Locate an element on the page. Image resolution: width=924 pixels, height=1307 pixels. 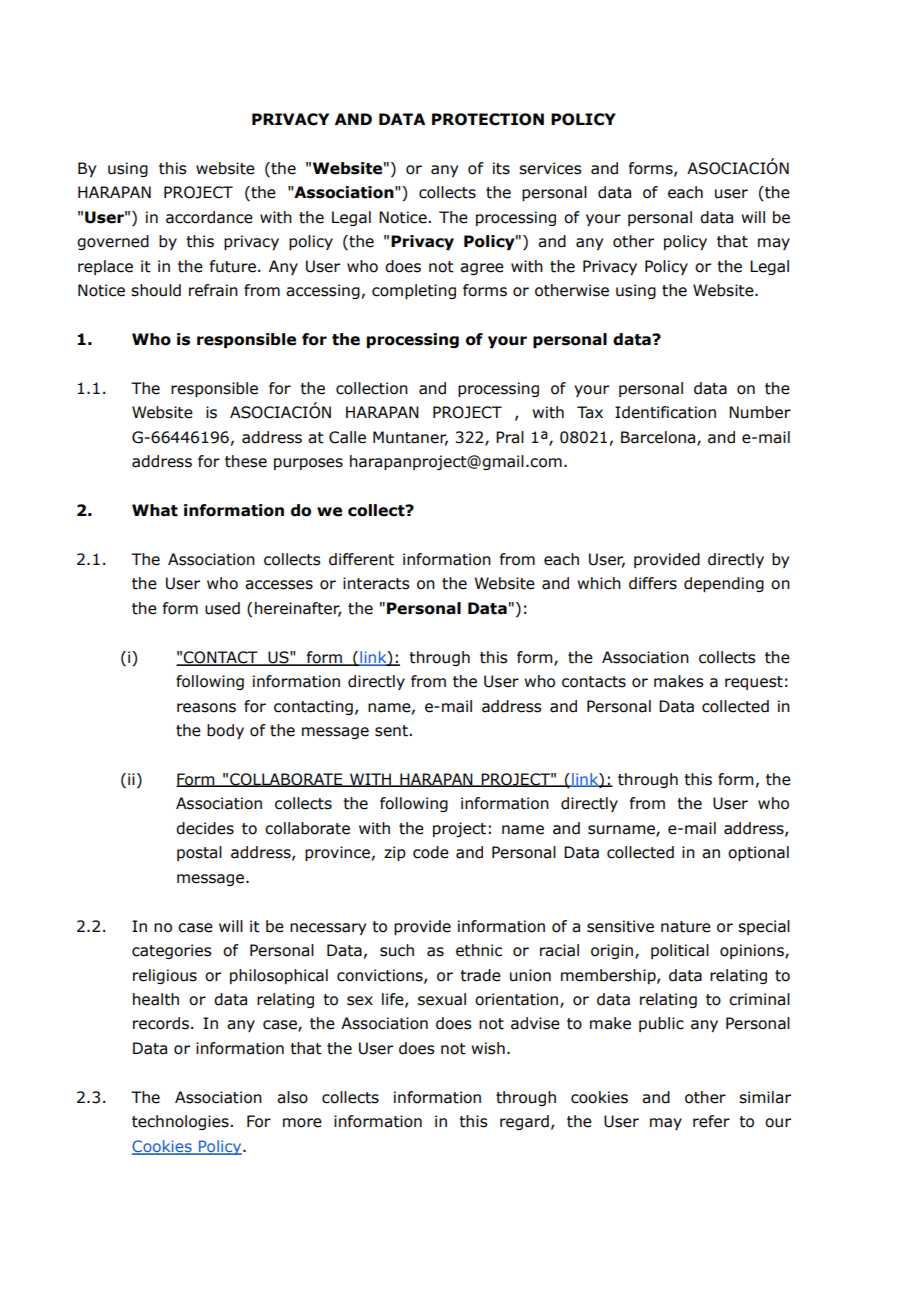
interacts is located at coordinates (376, 583).
